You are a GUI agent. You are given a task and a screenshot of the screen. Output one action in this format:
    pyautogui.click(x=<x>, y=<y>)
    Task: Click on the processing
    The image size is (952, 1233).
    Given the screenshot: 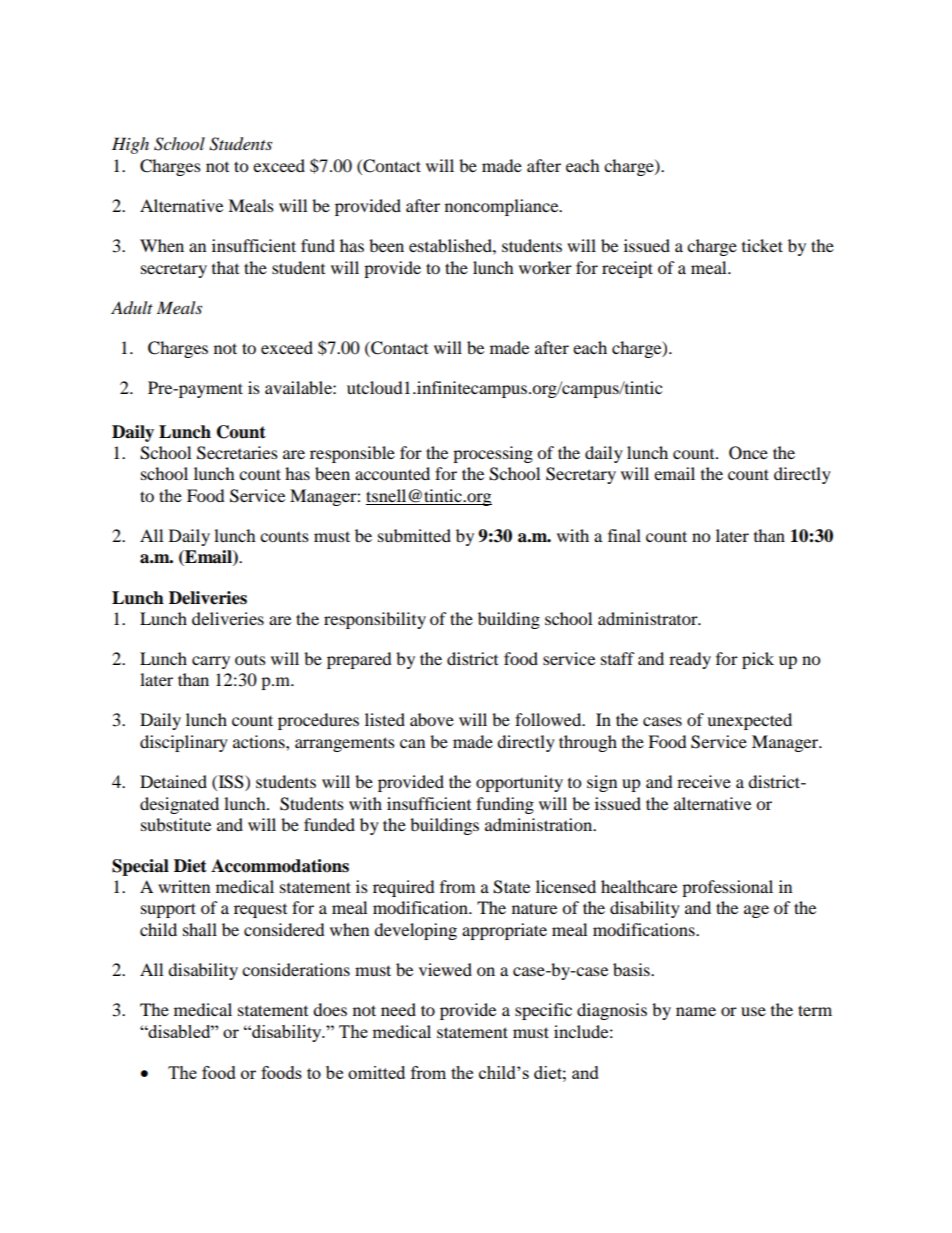 What is the action you would take?
    pyautogui.click(x=493, y=454)
